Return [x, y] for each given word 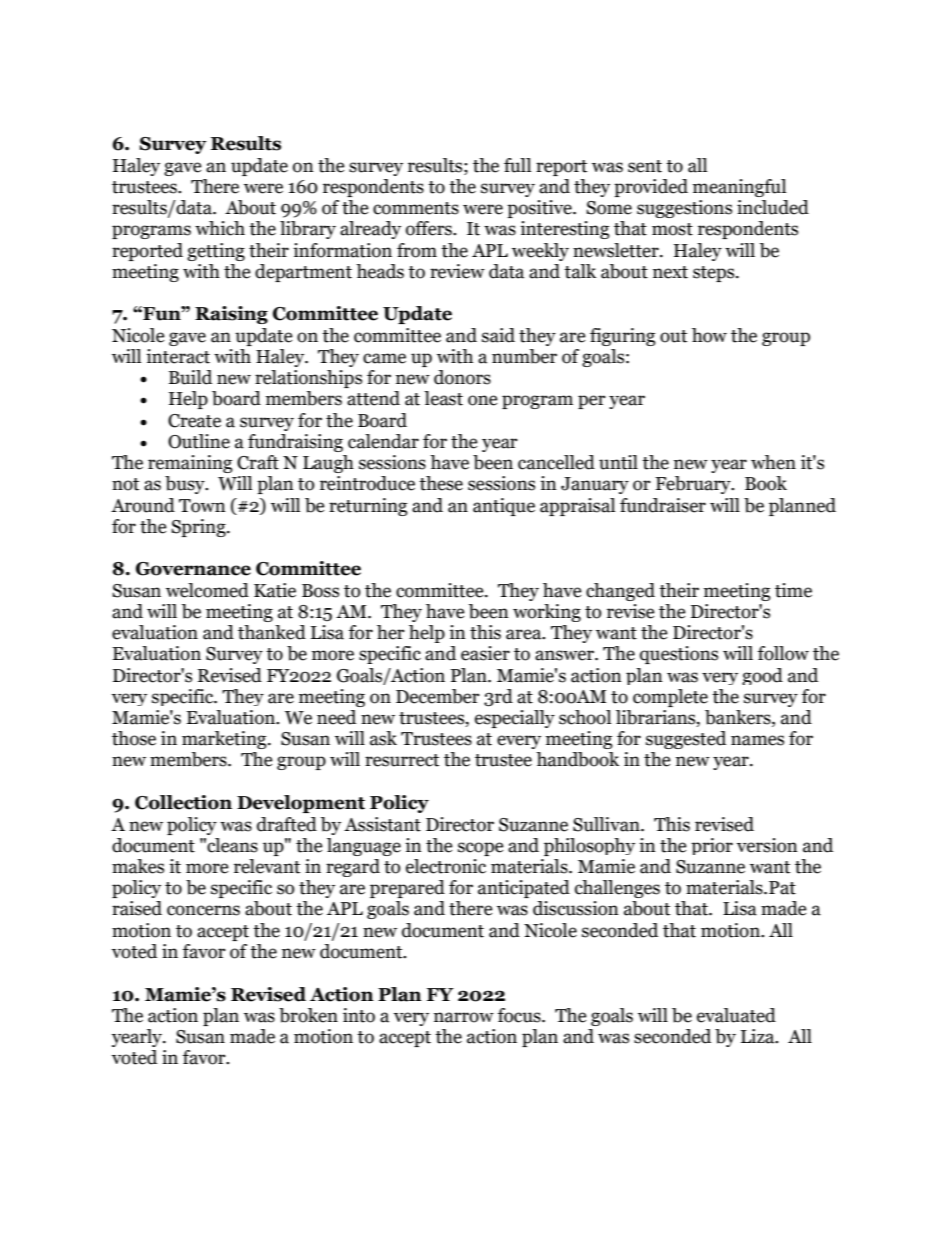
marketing [225, 740]
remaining [190, 464]
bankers [739, 718]
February [694, 485]
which [220, 228]
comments [416, 208]
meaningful [739, 188]
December [438, 696]
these [441, 483]
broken [308, 1015]
